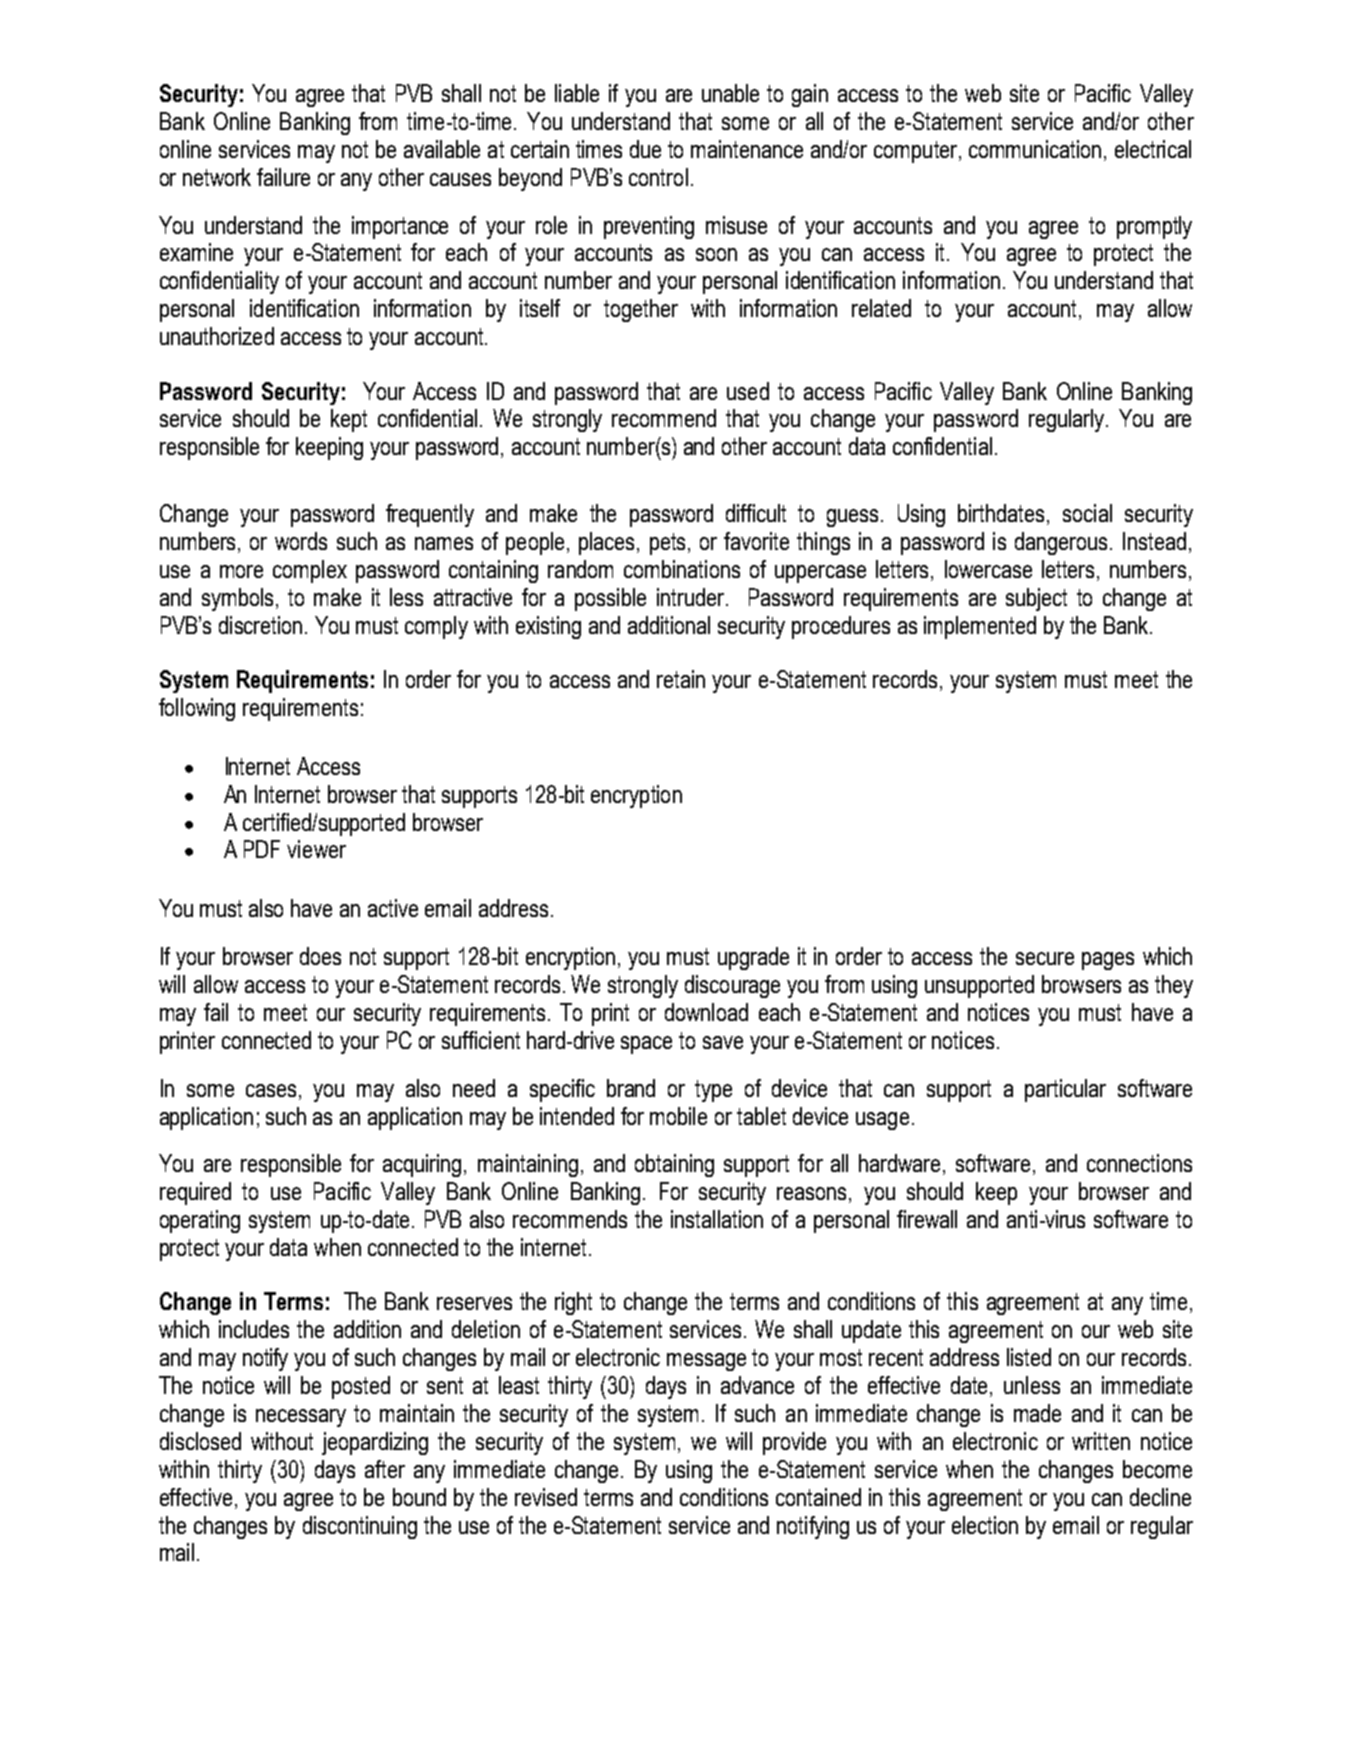  I want to click on communication, so click(1035, 149).
